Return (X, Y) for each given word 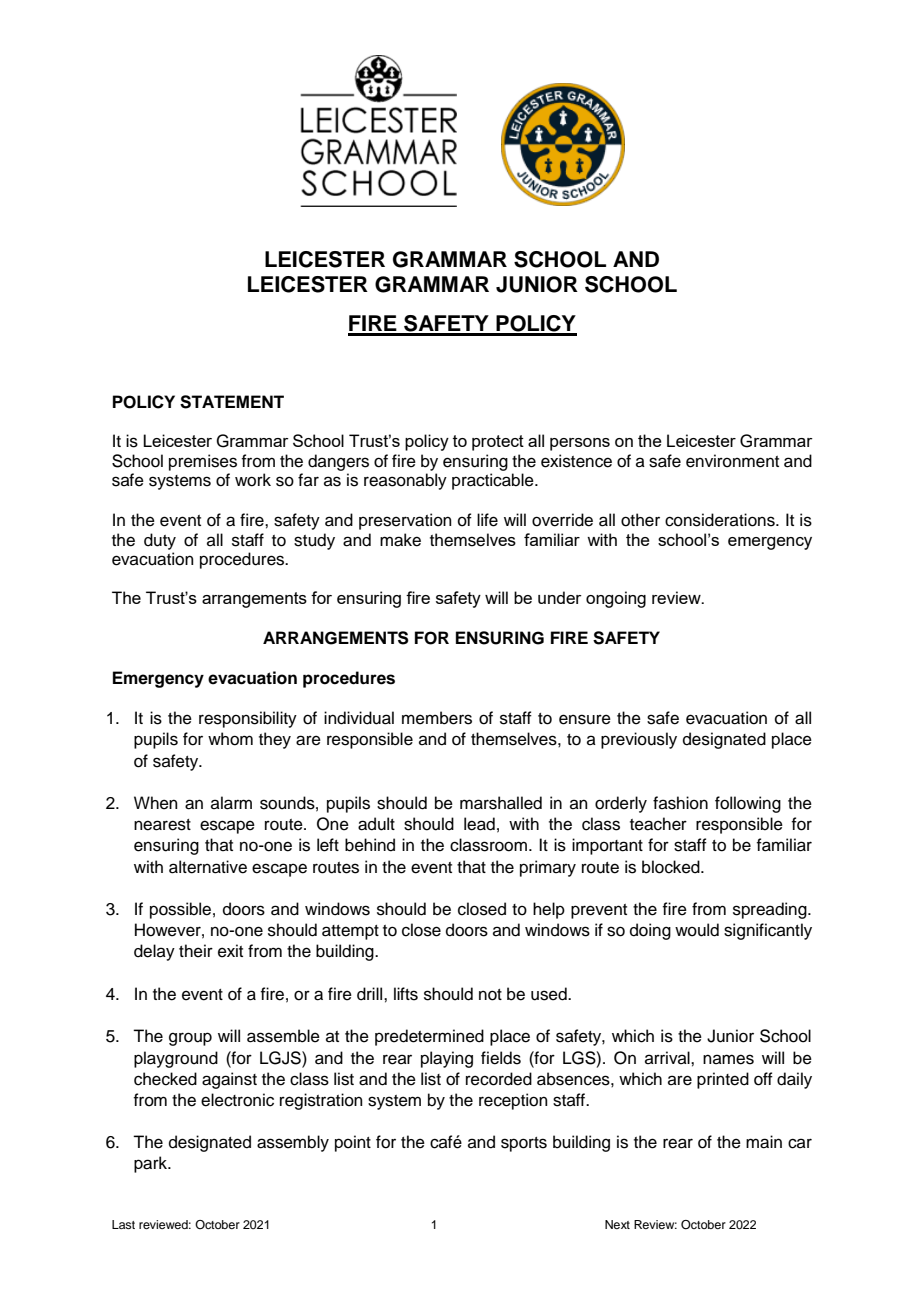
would (697, 930)
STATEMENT (232, 402)
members (437, 718)
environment (732, 461)
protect (498, 443)
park (151, 1164)
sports (524, 1144)
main (764, 1142)
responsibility (248, 719)
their (196, 951)
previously (639, 740)
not (490, 995)
